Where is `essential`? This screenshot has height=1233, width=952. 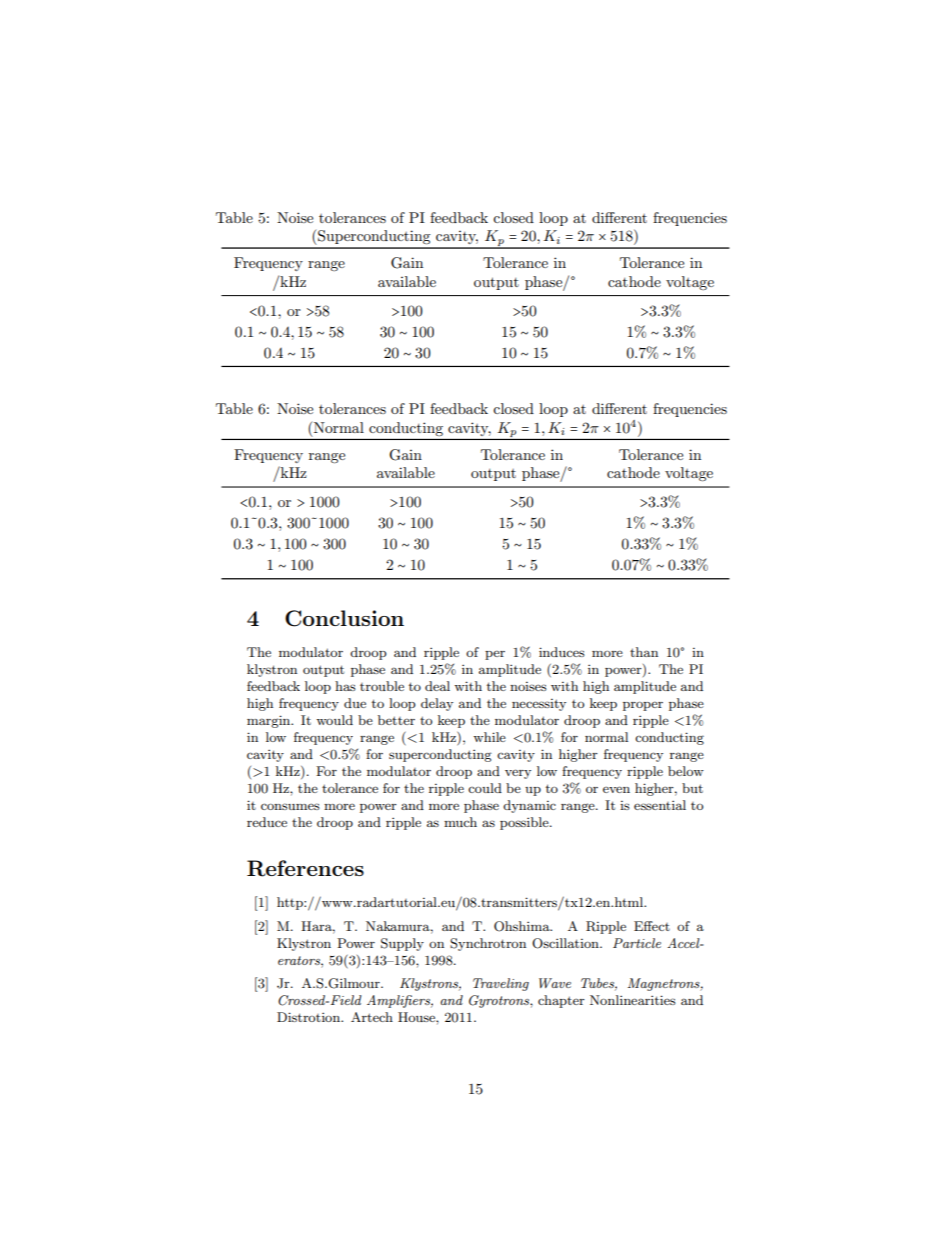 essential is located at coordinates (660, 805).
